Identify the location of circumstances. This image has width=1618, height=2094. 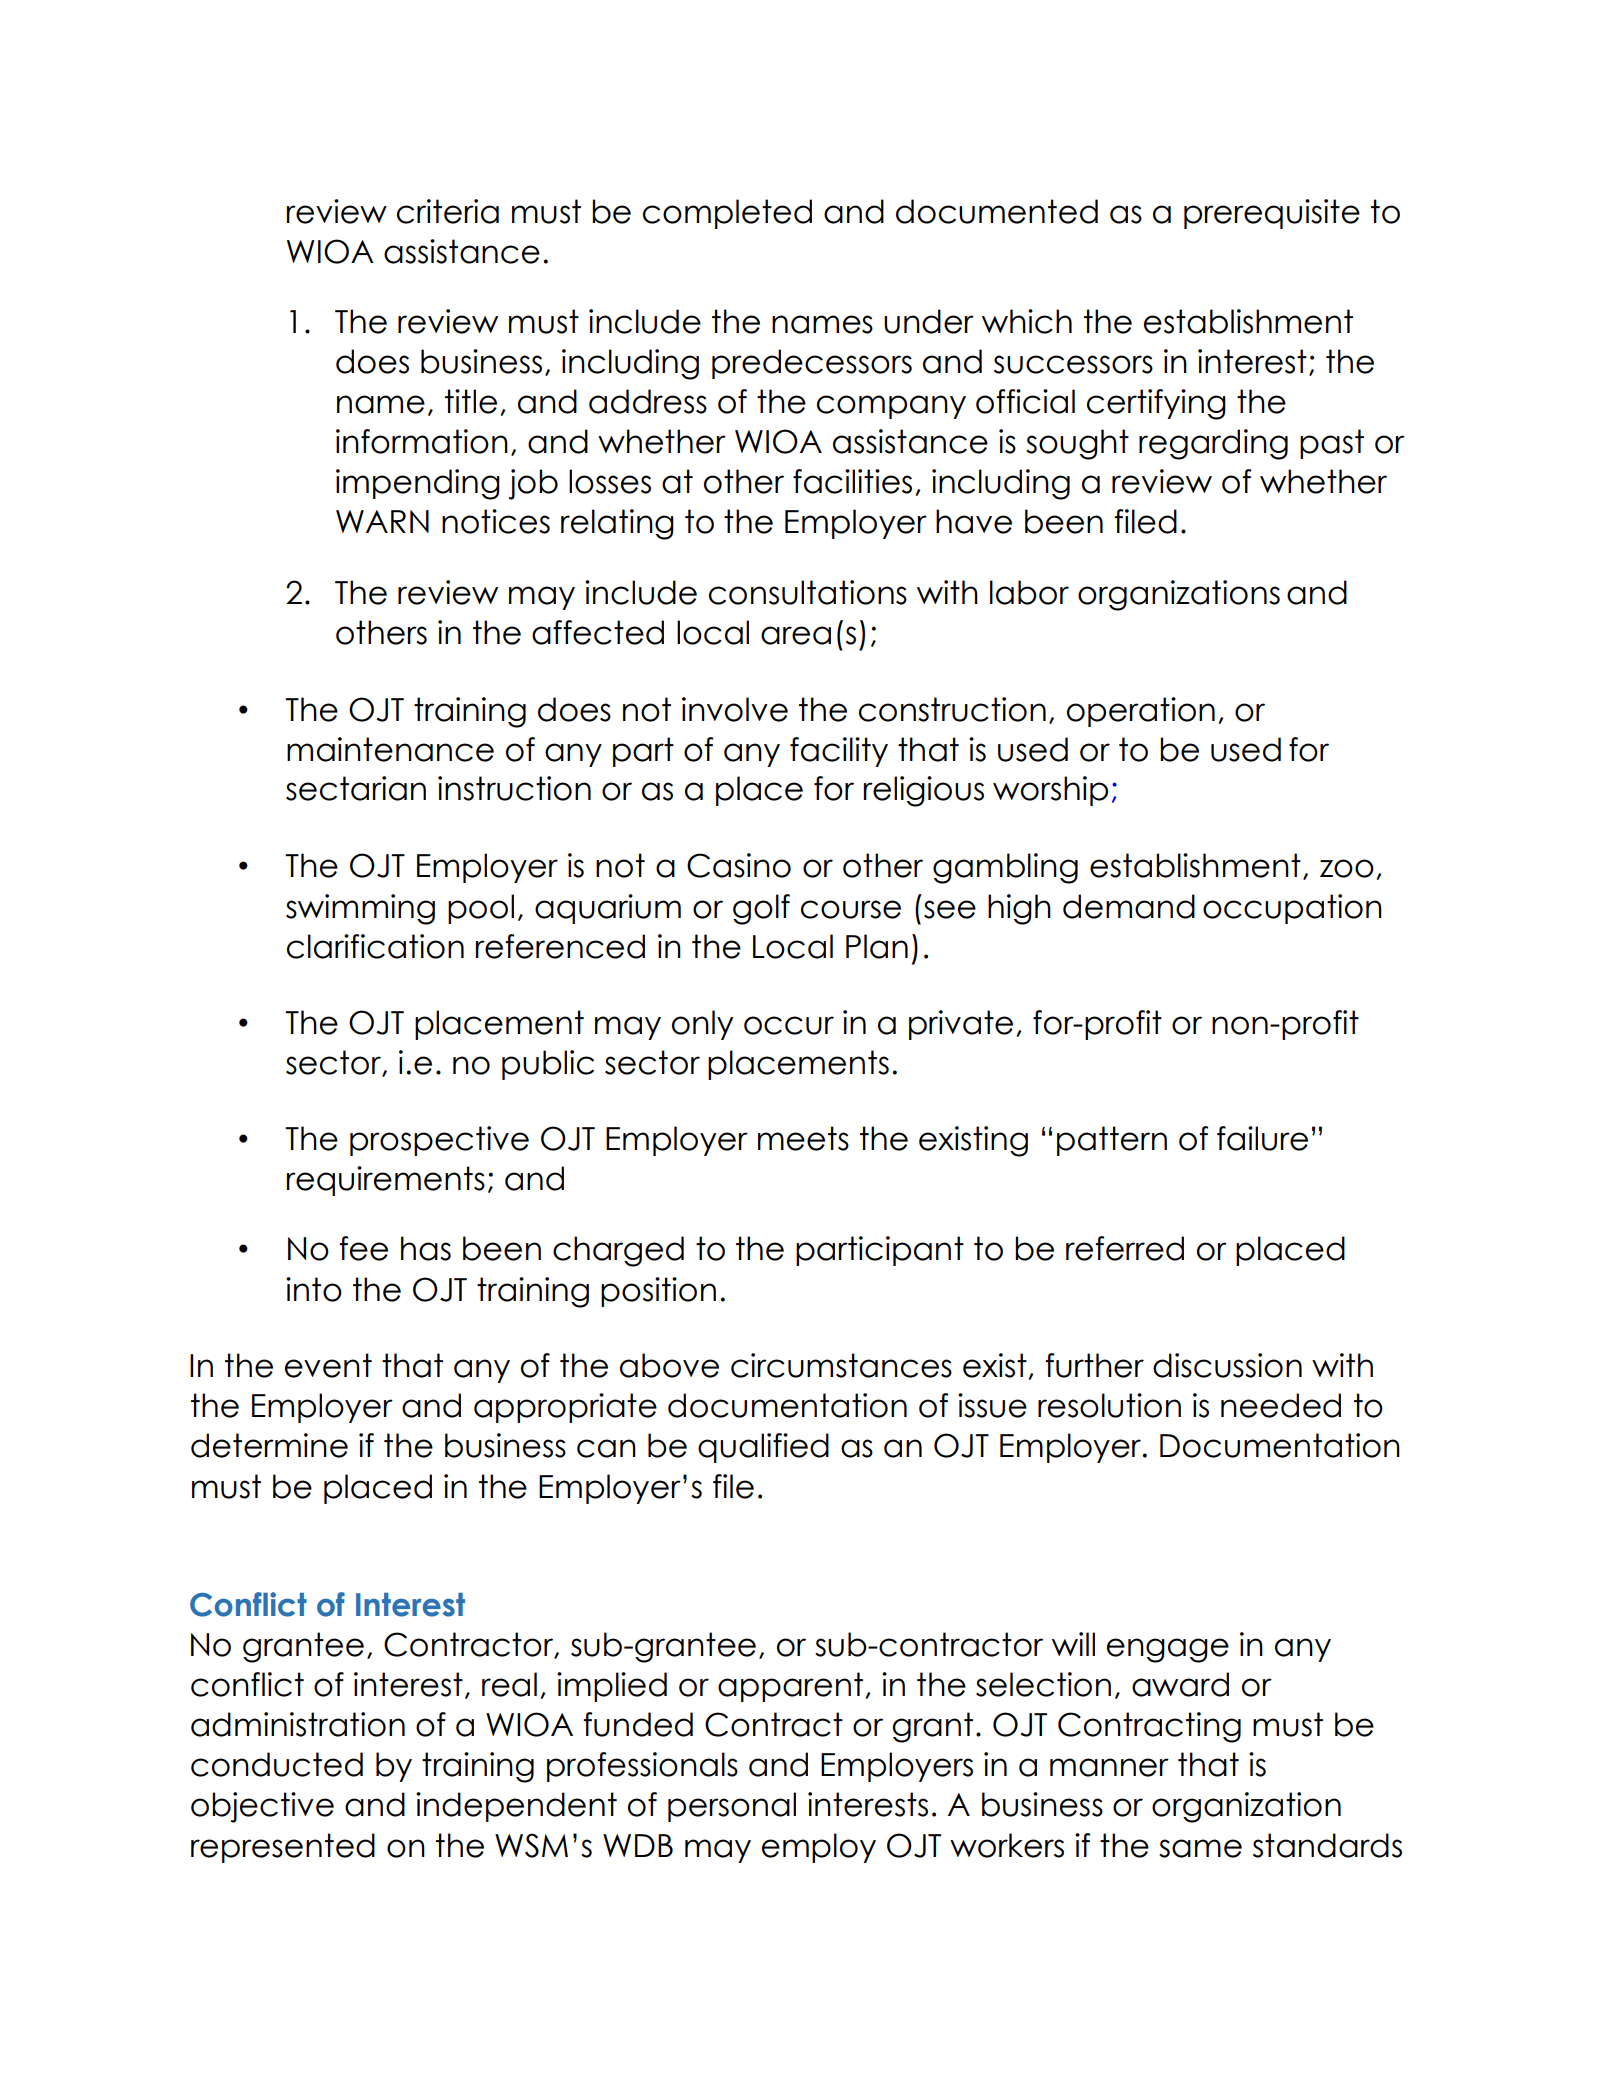
(841, 1365).
